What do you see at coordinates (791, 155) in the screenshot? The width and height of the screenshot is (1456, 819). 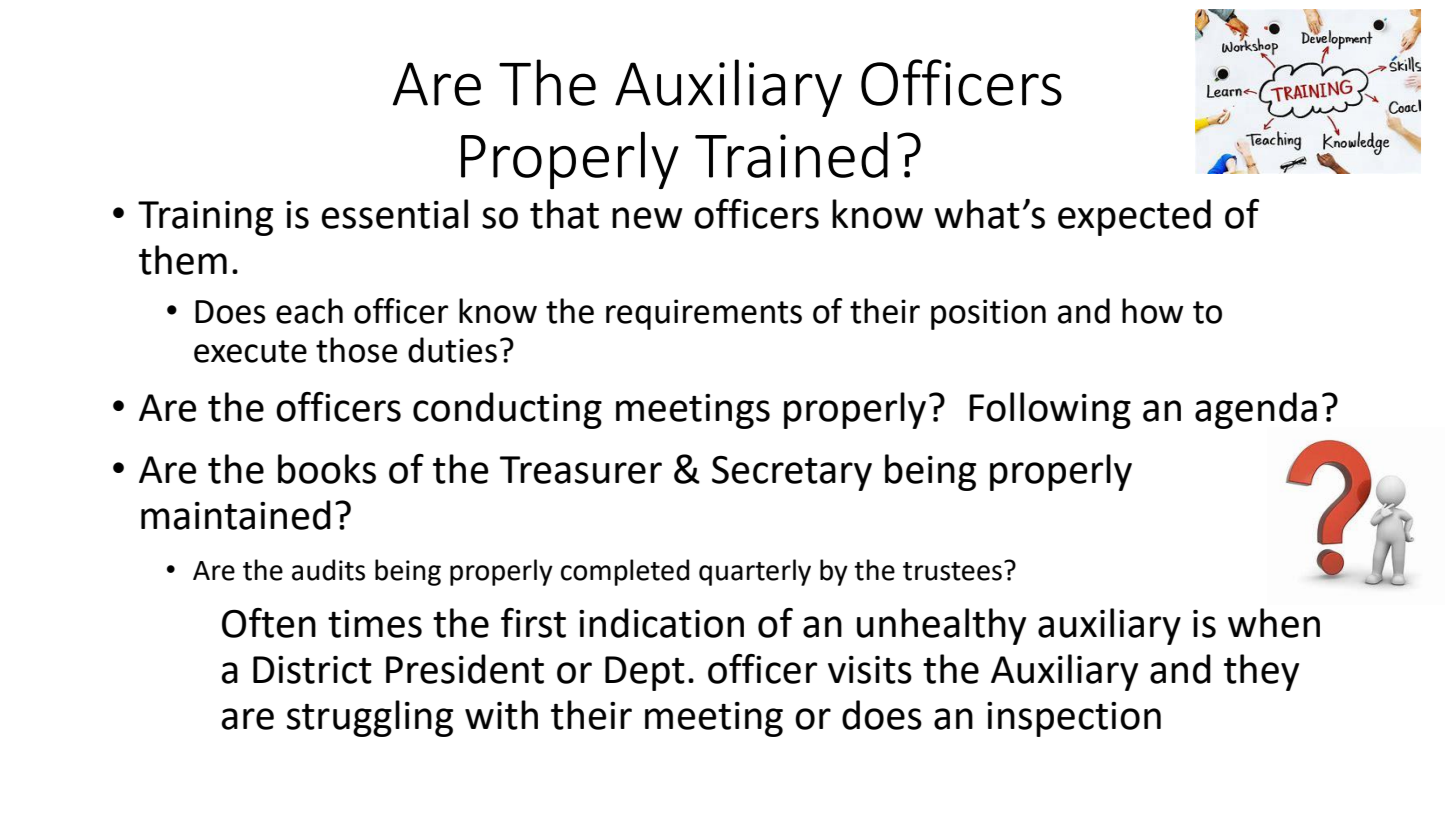 I see `Trained` at bounding box center [791, 155].
